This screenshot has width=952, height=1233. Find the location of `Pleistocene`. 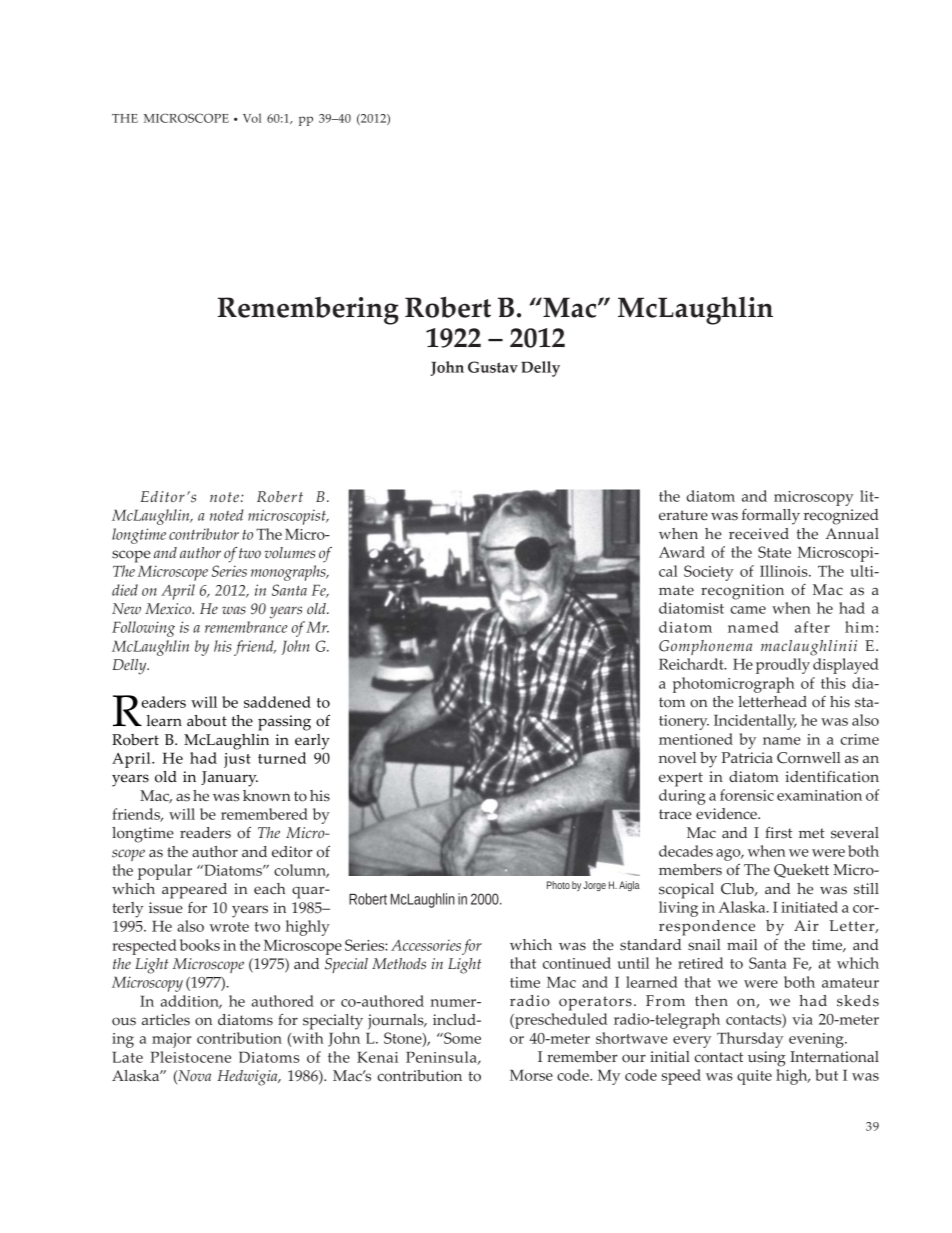

Pleistocene is located at coordinates (190, 1057).
